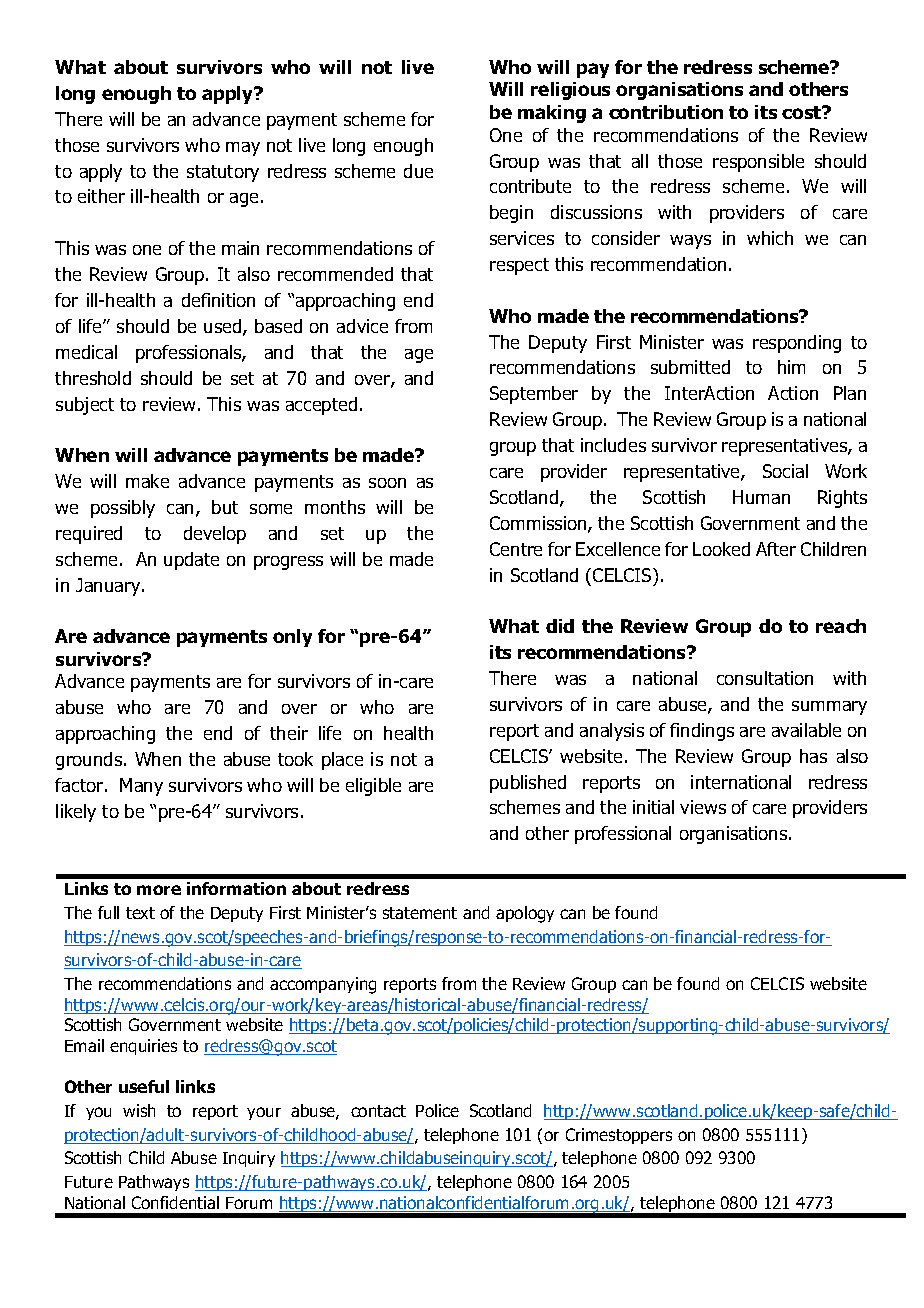  Describe the element at coordinates (243, 149) in the image. I see `may` at that location.
